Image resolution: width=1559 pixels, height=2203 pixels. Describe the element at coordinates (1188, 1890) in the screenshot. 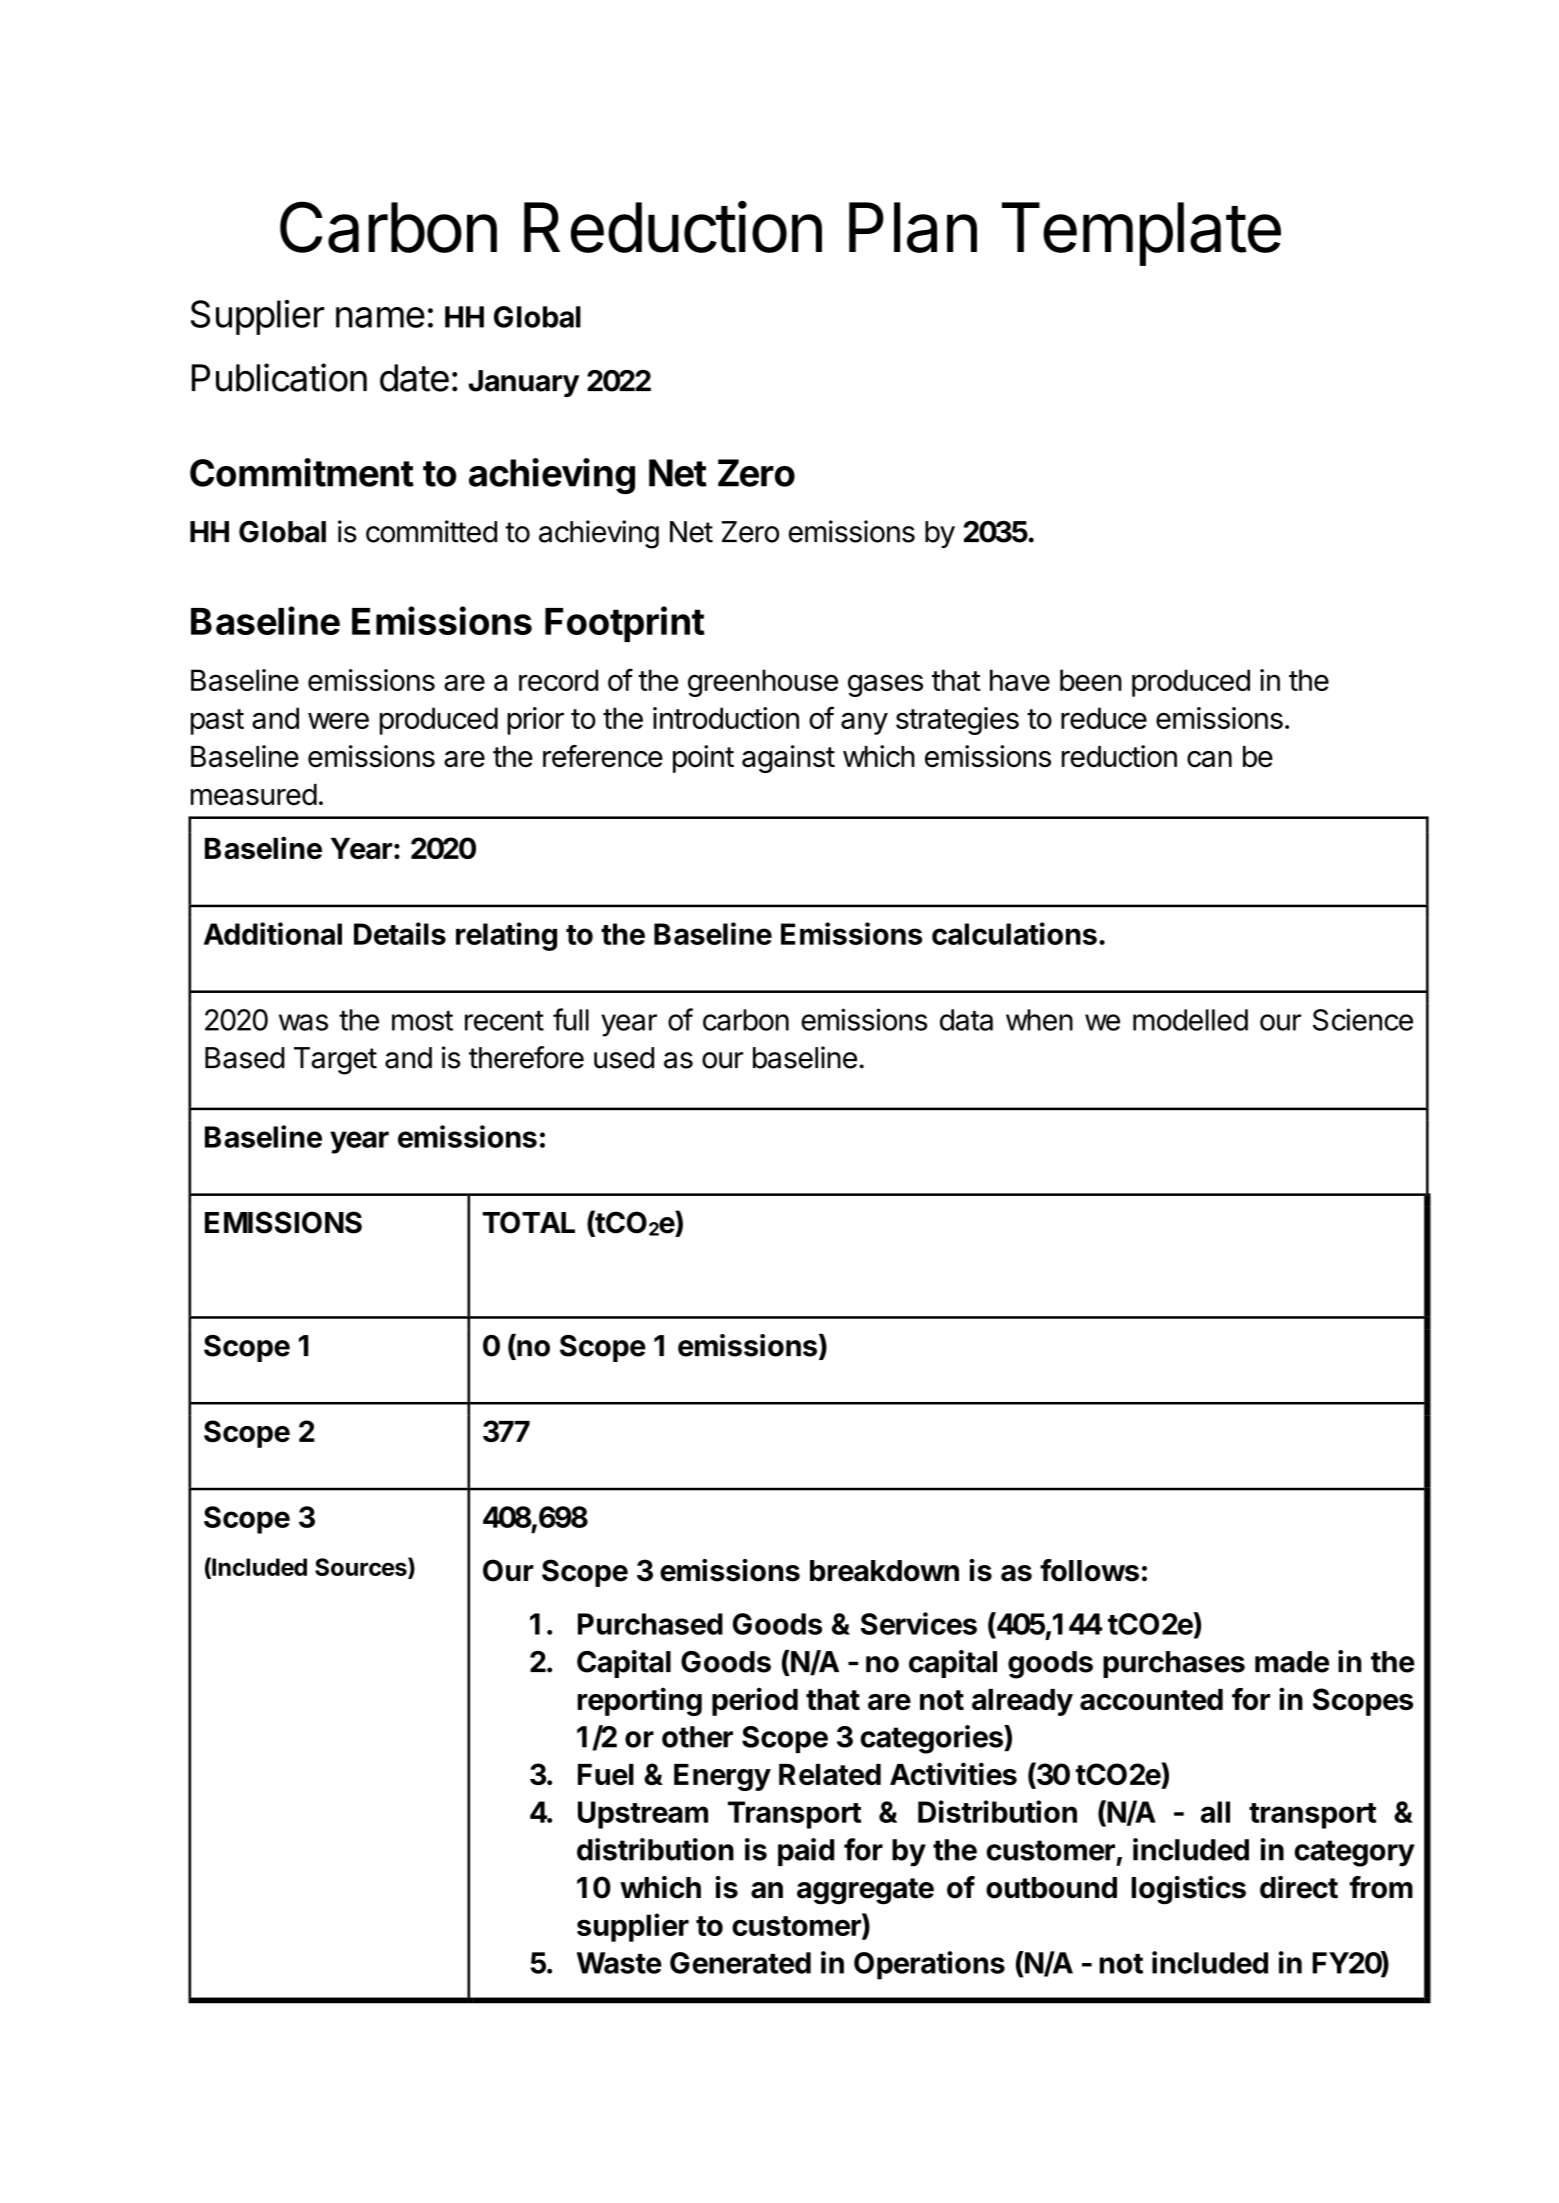

I see `logistics` at that location.
